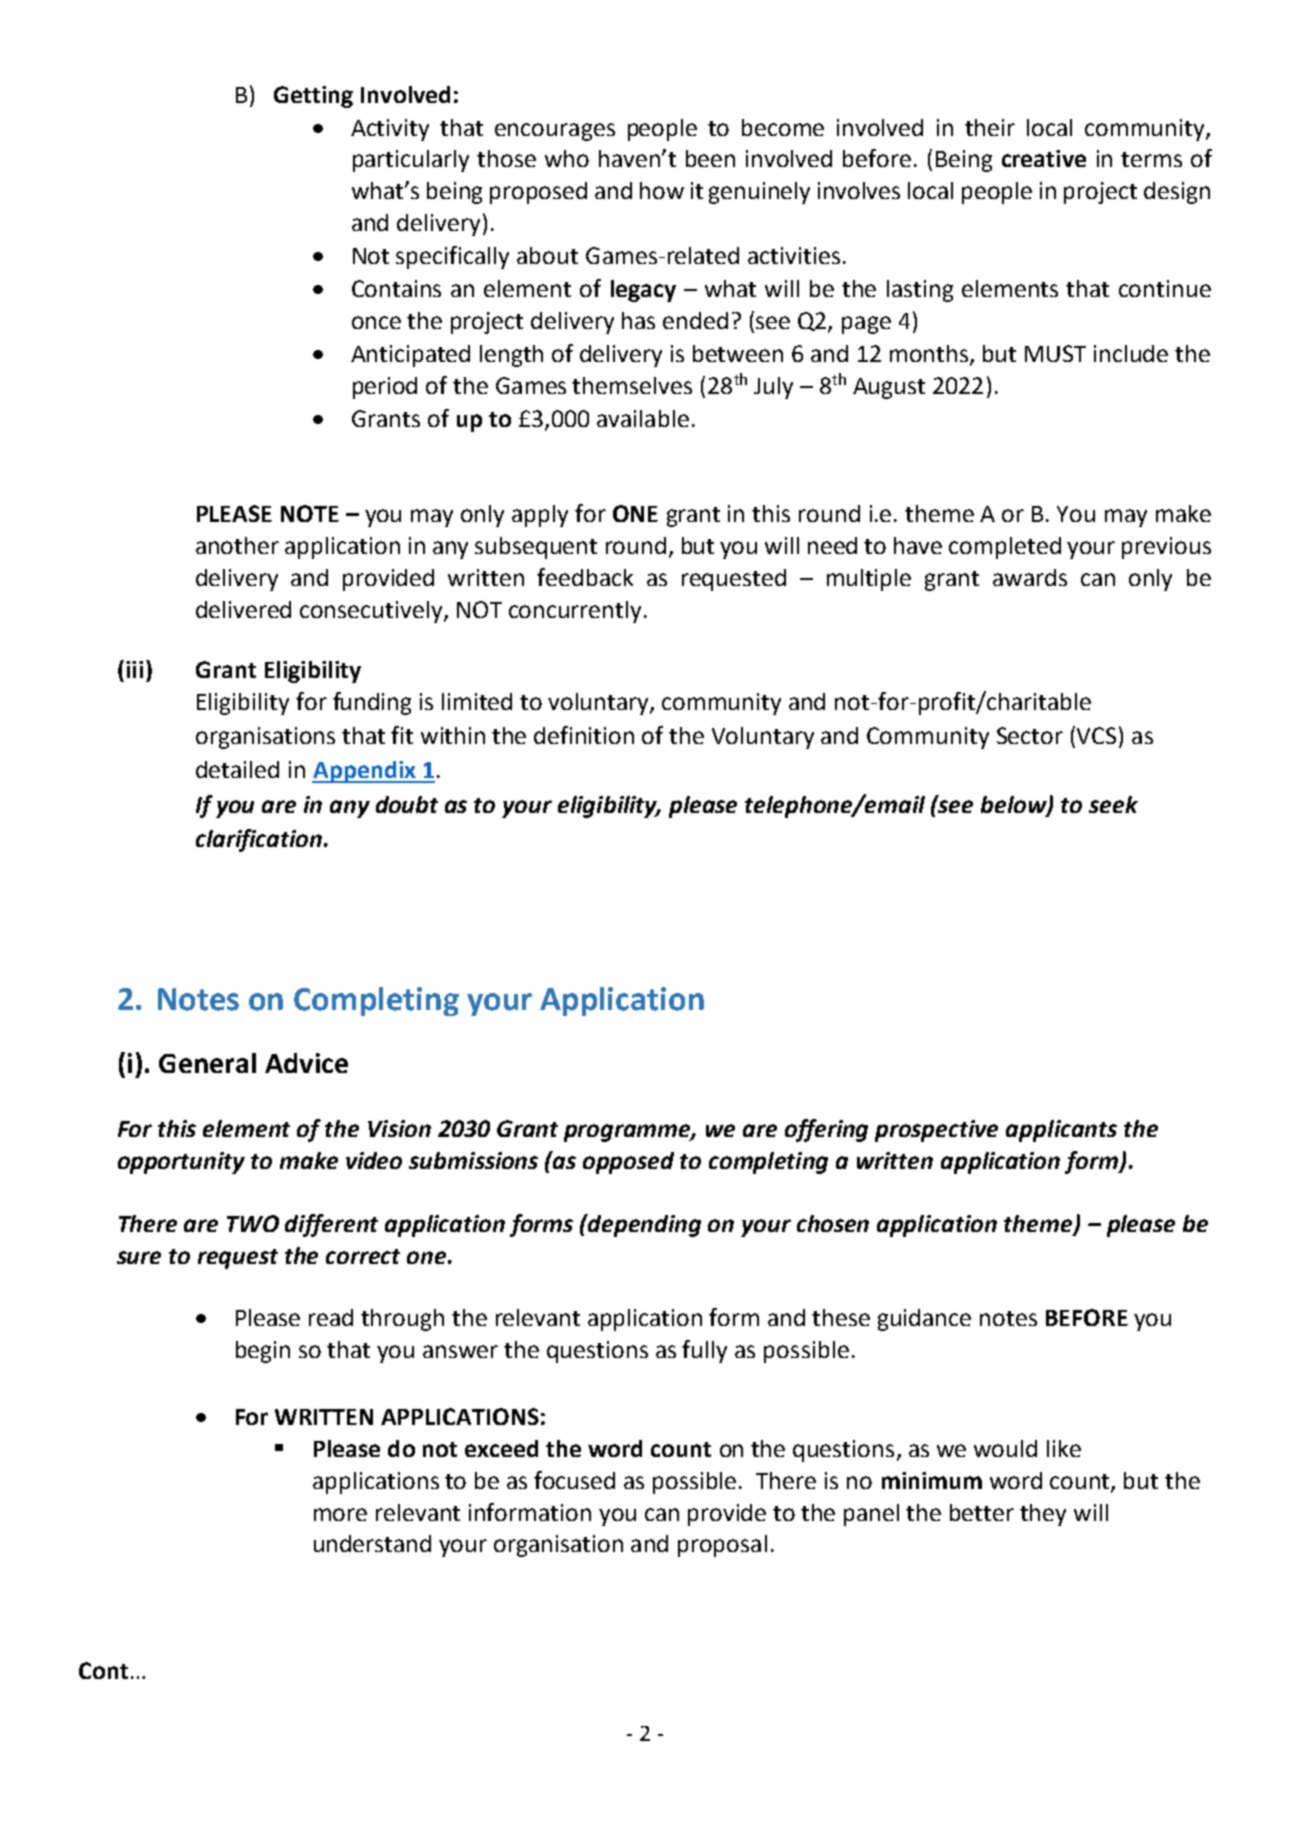 This screenshot has height=1824, width=1290. Describe the element at coordinates (237, 545) in the screenshot. I see `another` at that location.
